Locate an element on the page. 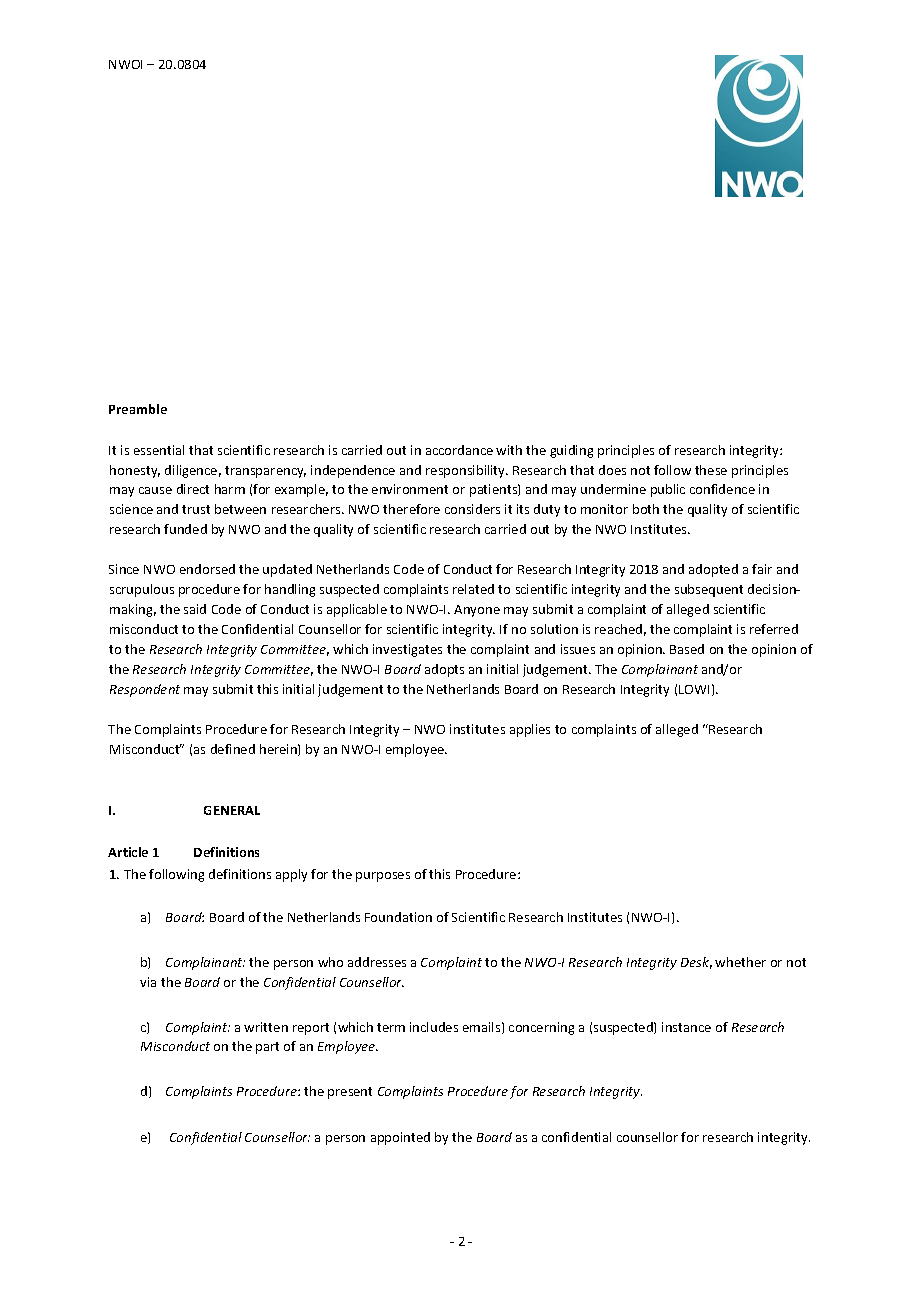 This document has height=1308, width=924. via is located at coordinates (148, 982).
